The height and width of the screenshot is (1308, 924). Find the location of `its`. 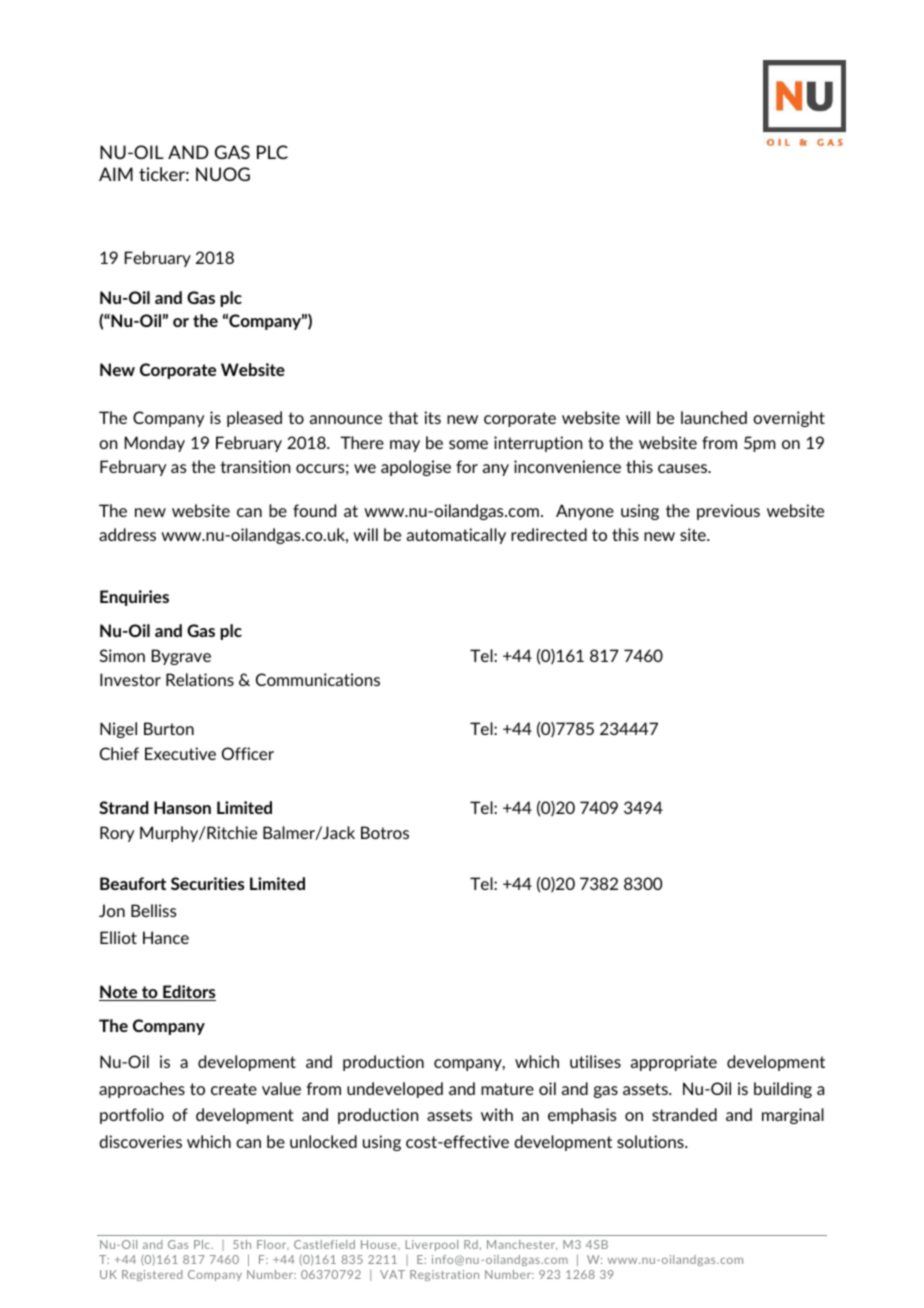

its is located at coordinates (432, 417).
